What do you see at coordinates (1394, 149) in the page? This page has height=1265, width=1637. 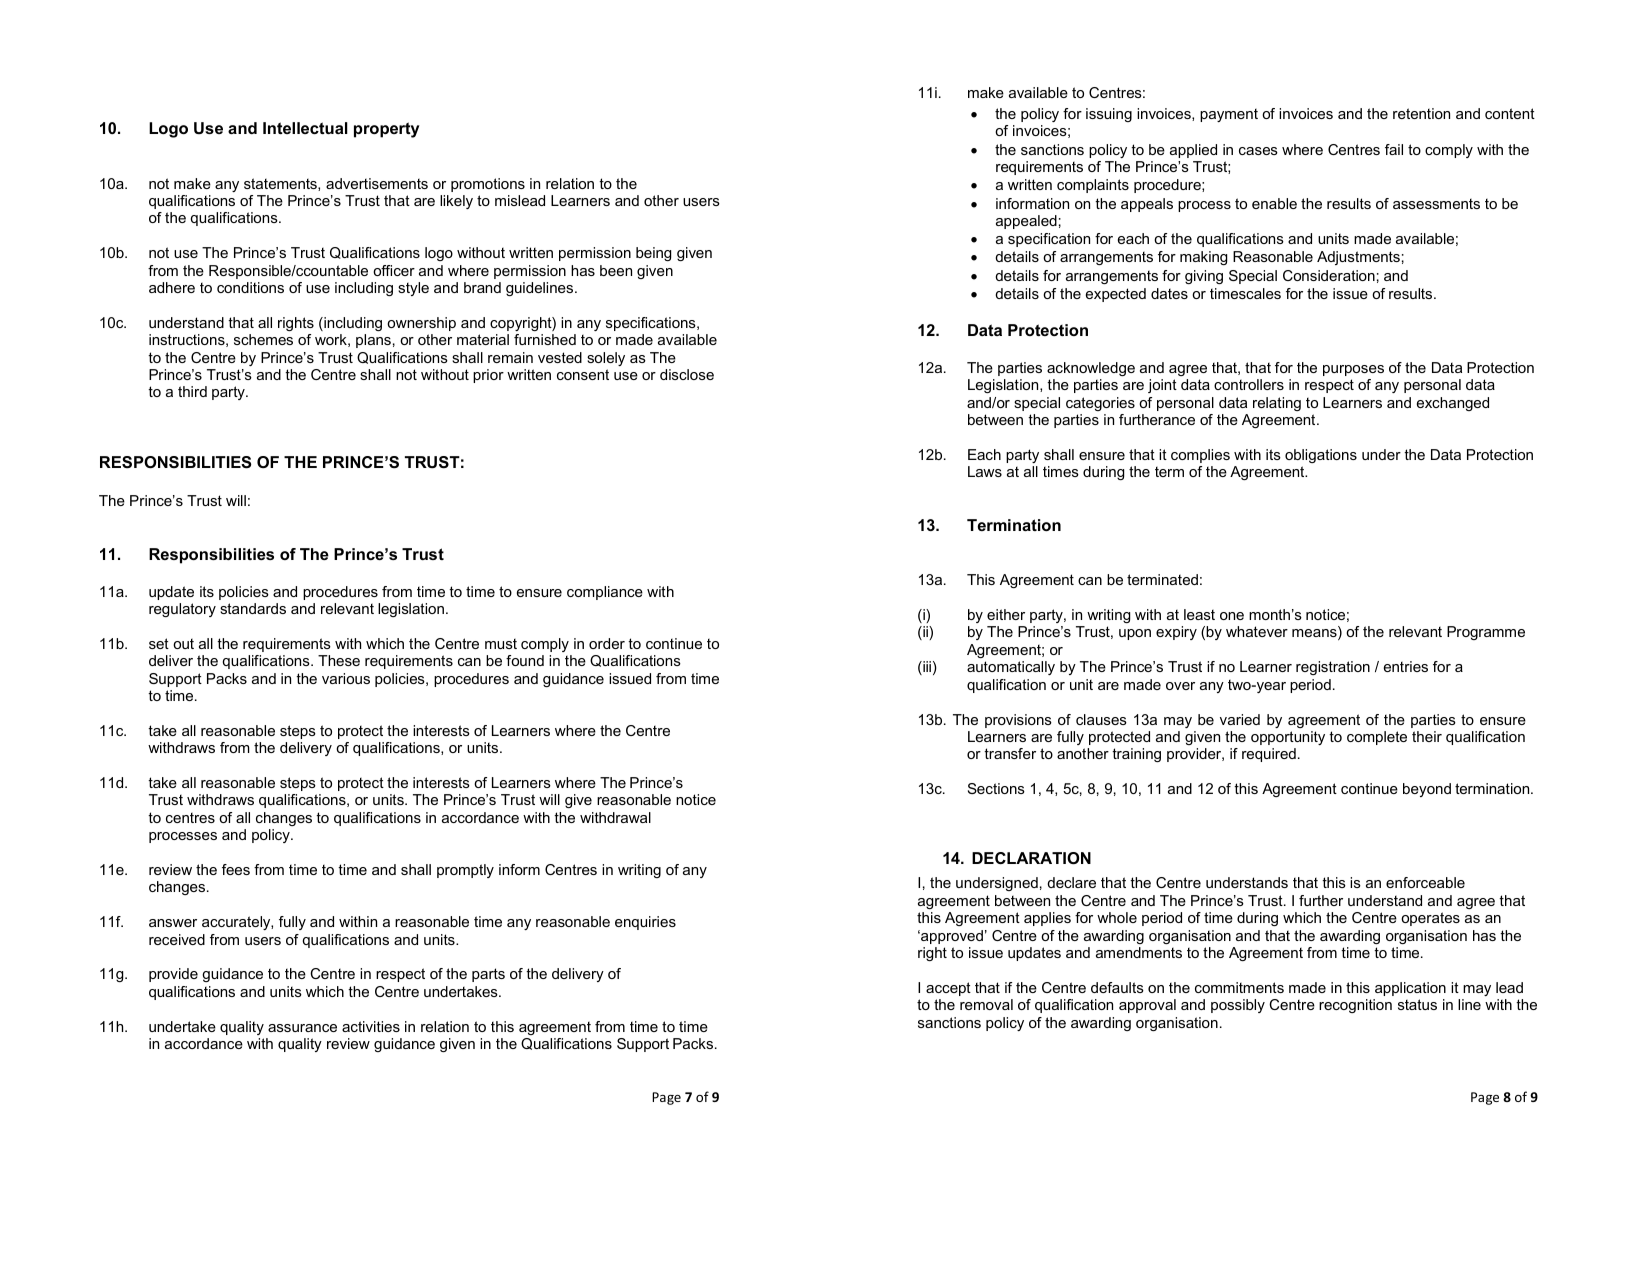 I see `fail` at bounding box center [1394, 149].
